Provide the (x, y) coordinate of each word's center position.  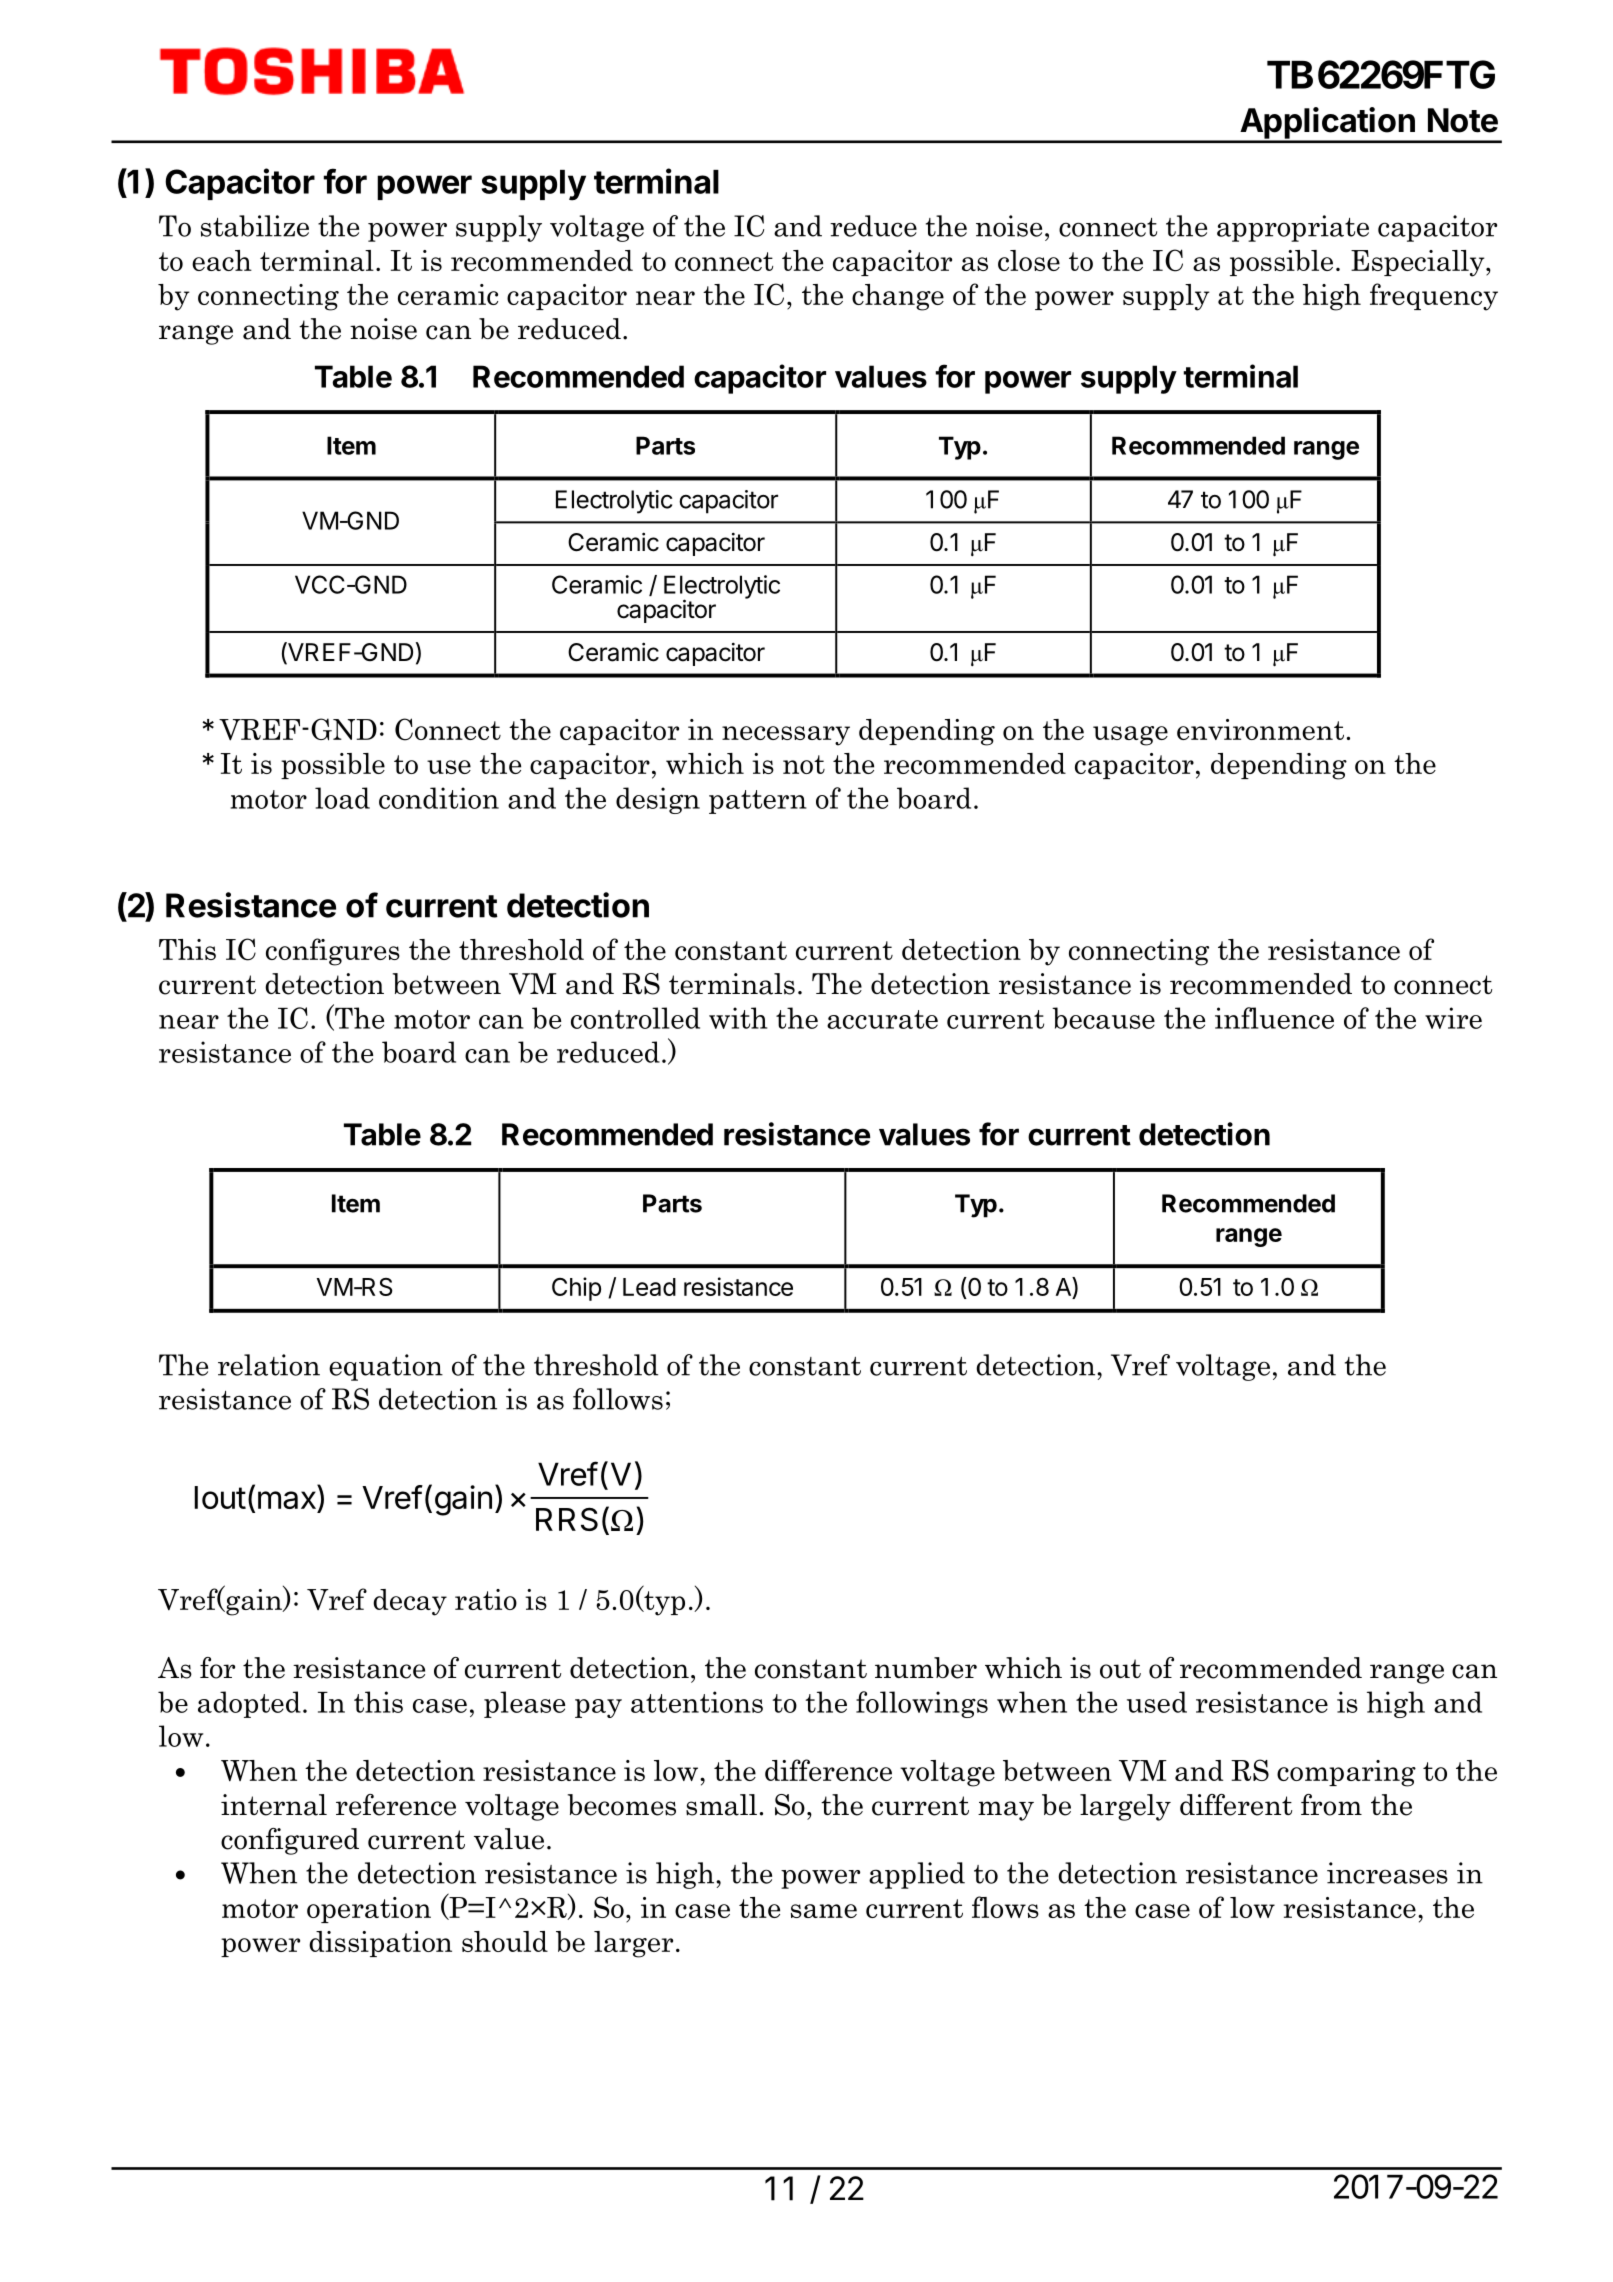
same (824, 1911)
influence (1274, 1018)
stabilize (255, 226)
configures (333, 952)
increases (1387, 1873)
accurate (882, 1019)
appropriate (1293, 228)
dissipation (380, 1944)
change (898, 297)
